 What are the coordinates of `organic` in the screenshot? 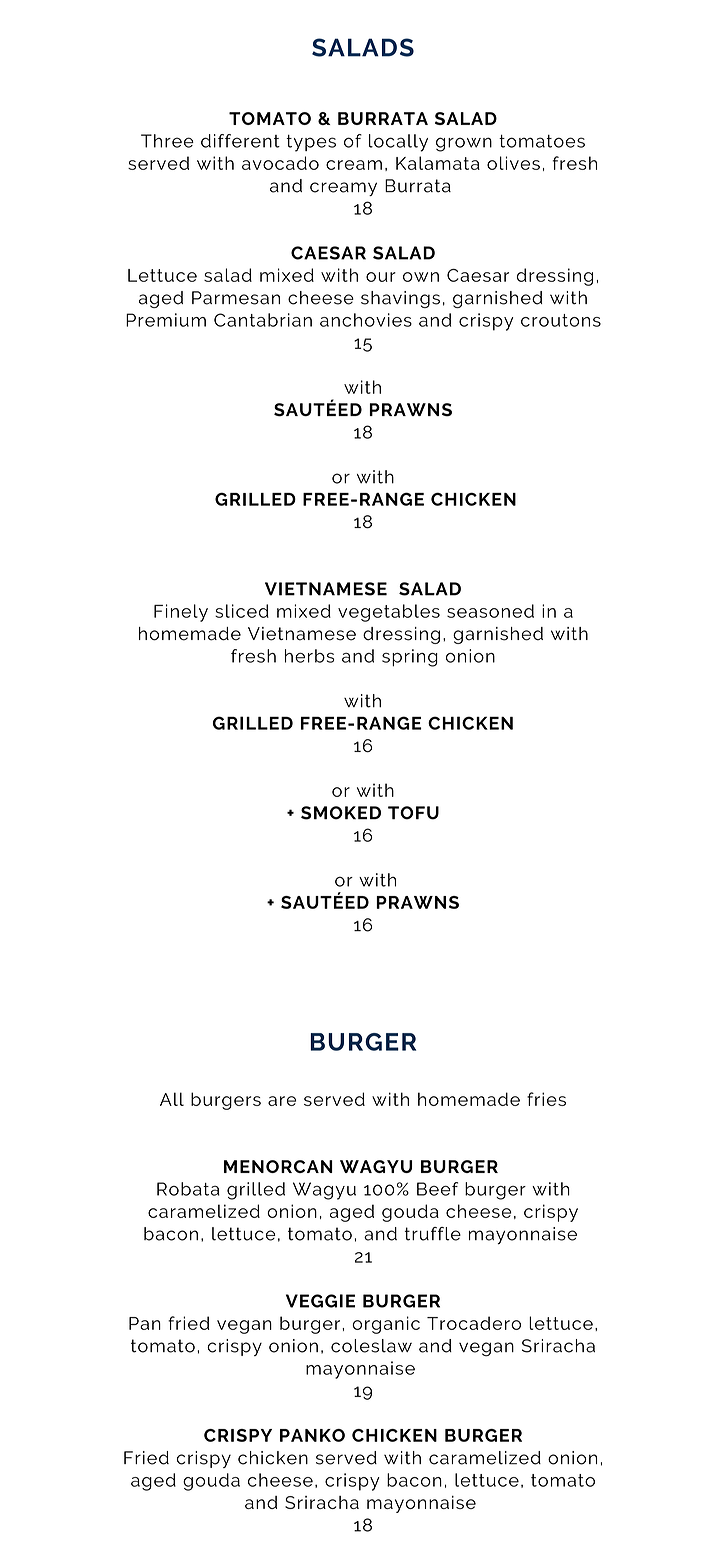 It's located at (386, 1325).
